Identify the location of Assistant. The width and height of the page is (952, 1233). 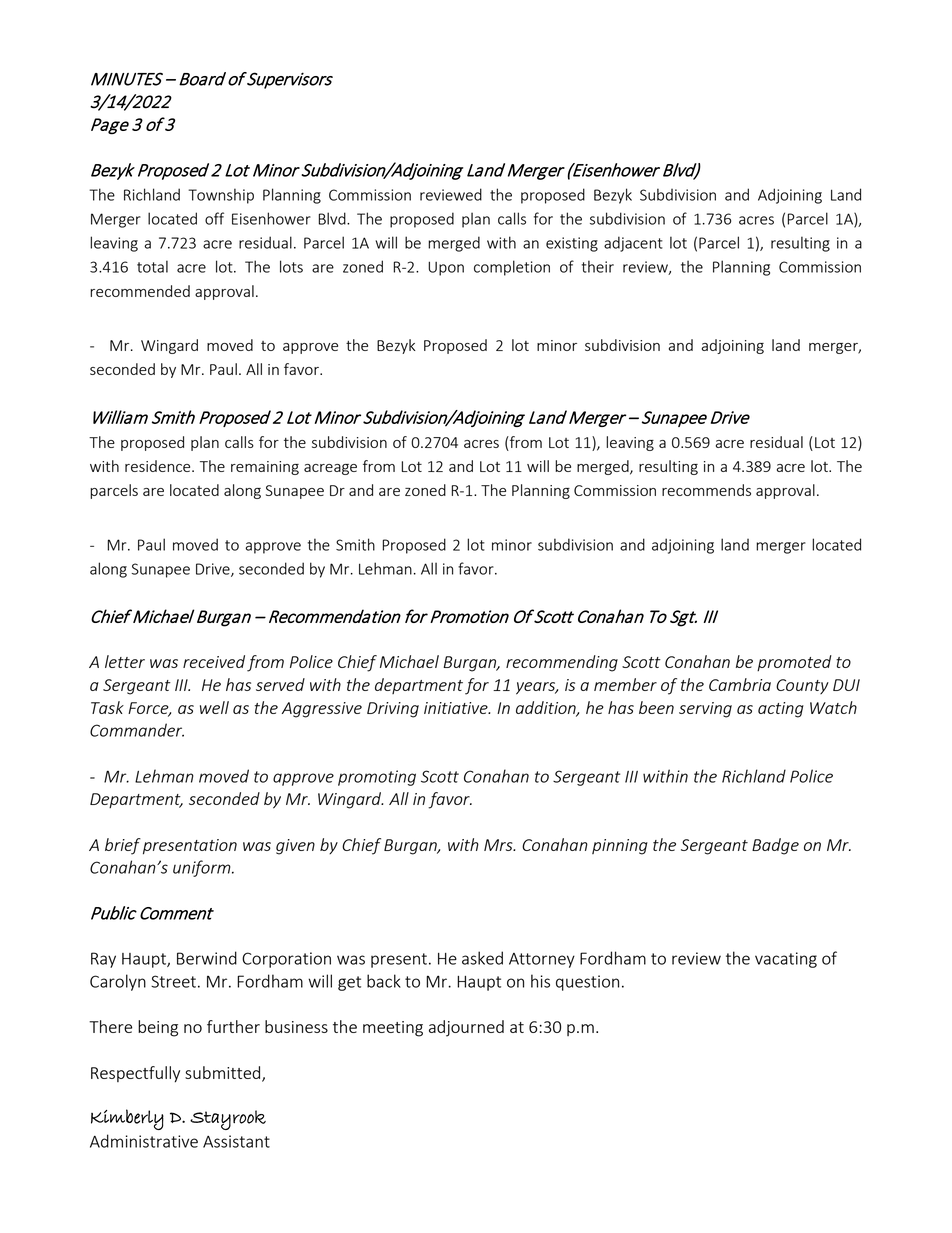
(236, 1141).
